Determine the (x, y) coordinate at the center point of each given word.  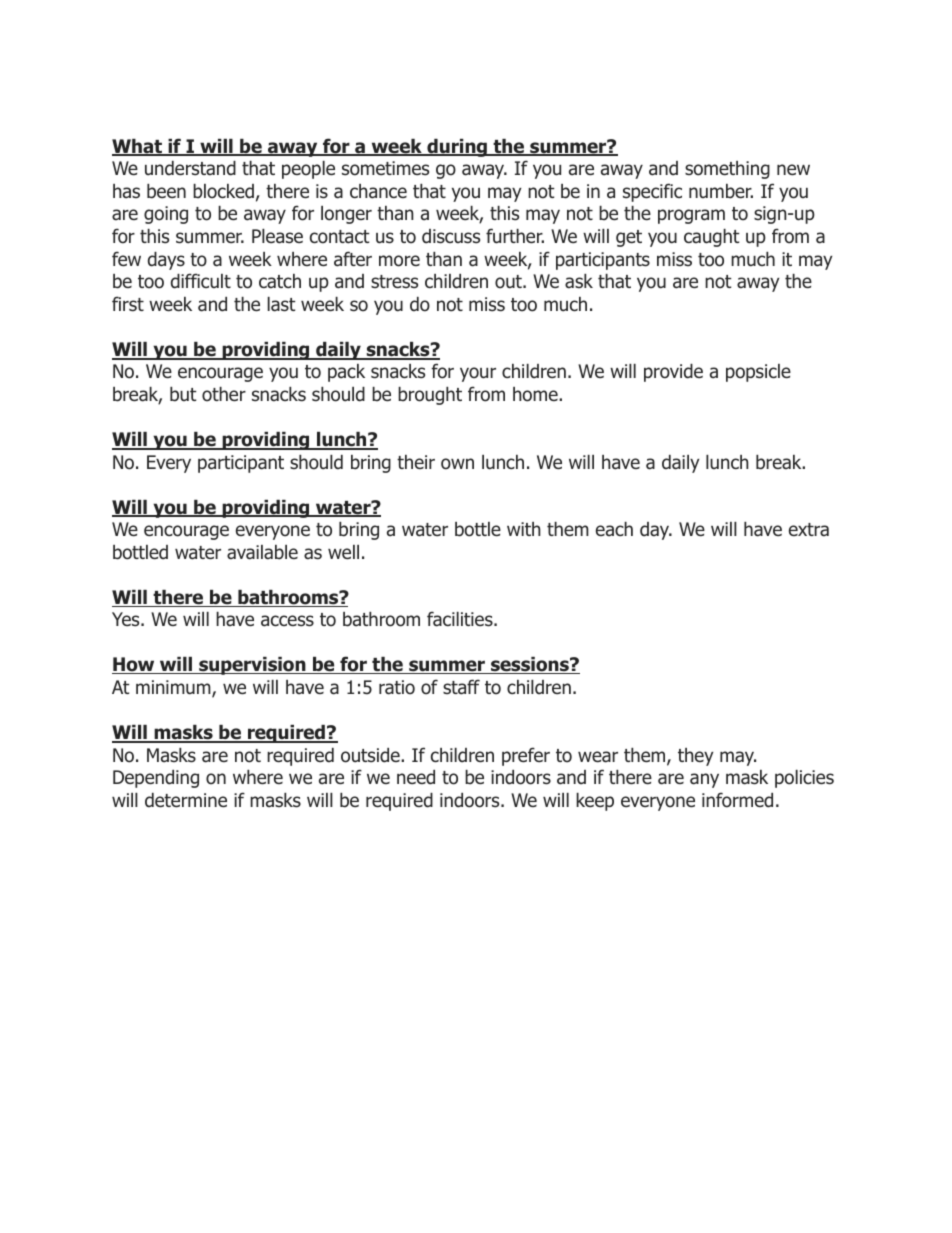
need (416, 777)
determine (186, 800)
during (457, 148)
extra (809, 530)
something (727, 170)
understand (190, 168)
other (224, 394)
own (457, 464)
